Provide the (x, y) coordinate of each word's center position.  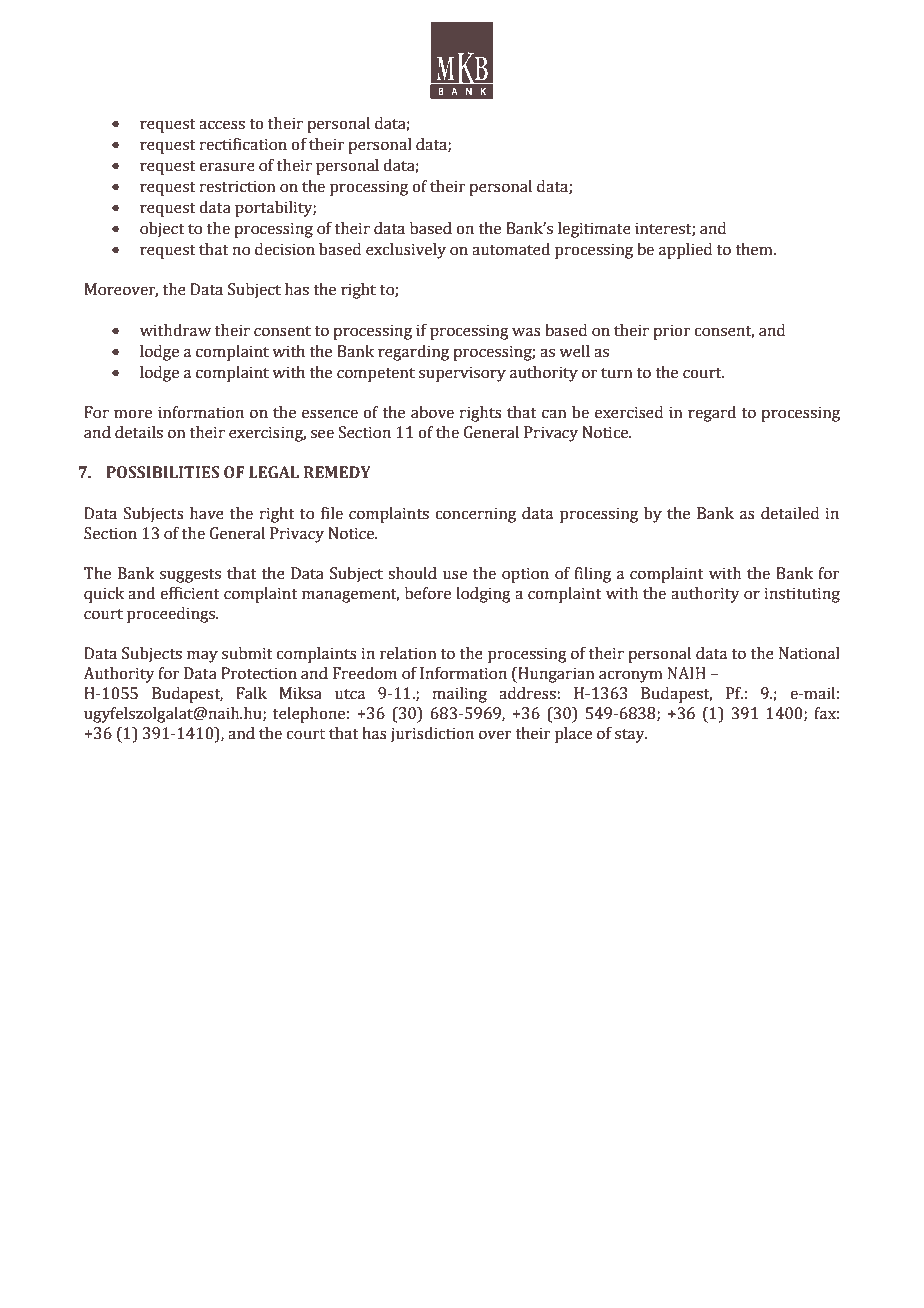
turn (616, 373)
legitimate (594, 230)
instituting (802, 595)
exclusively (406, 251)
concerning (475, 515)
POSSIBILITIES (163, 472)
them (755, 249)
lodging (483, 595)
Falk (251, 693)
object (162, 230)
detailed (790, 513)
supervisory (462, 374)
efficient (190, 593)
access (222, 125)
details (139, 432)
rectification (243, 144)
